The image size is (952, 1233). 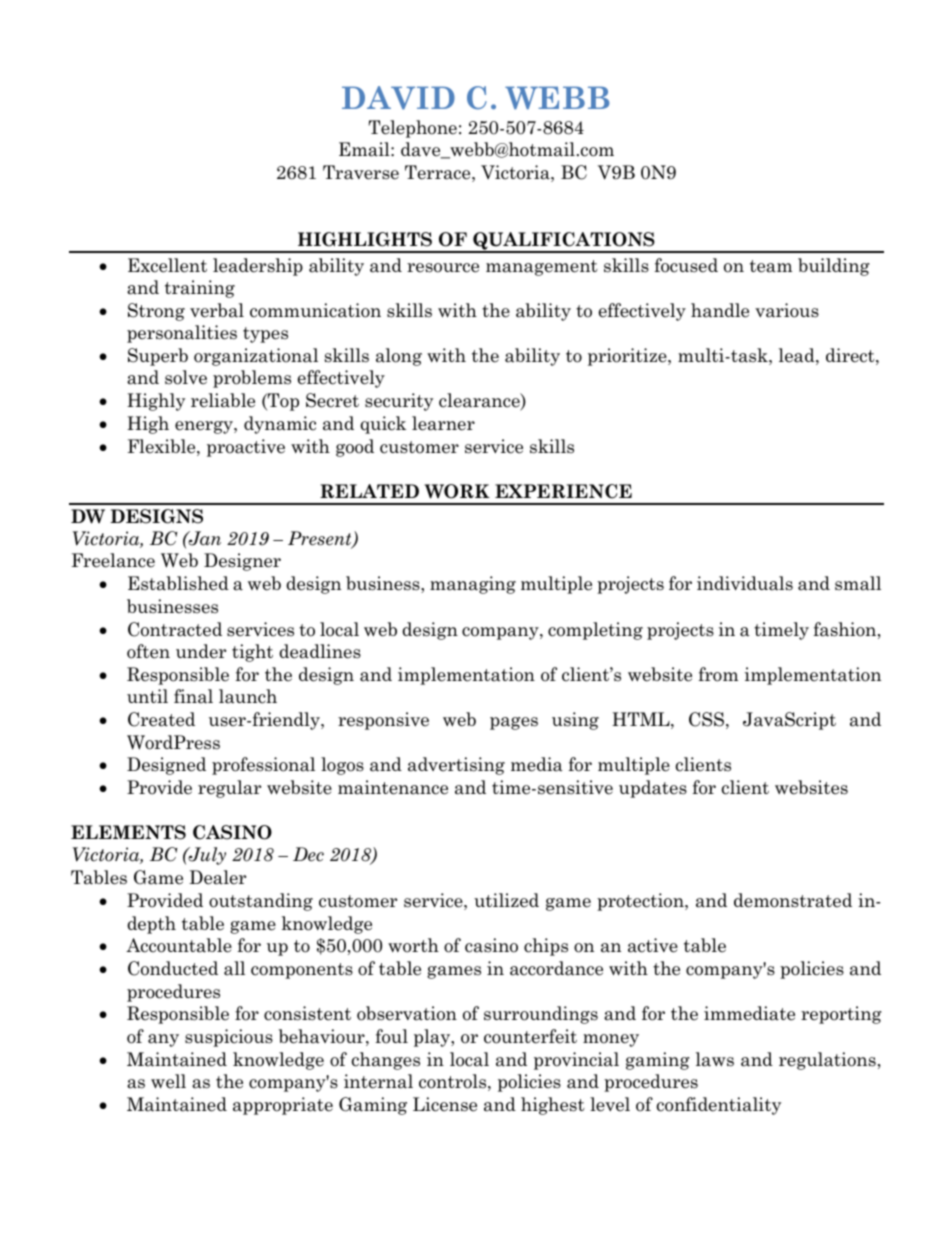 I want to click on Telephone, so click(x=413, y=129).
